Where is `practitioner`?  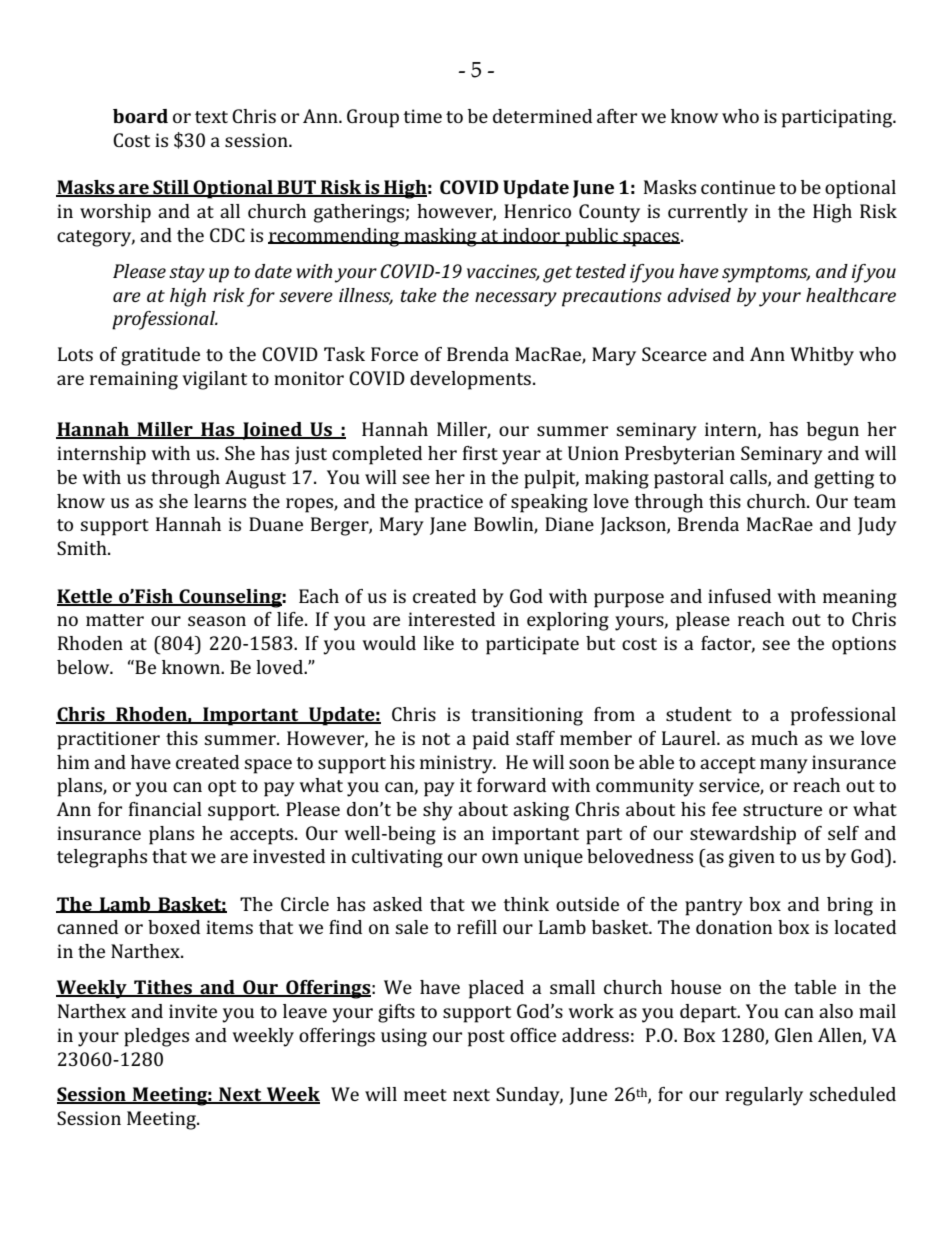 practitioner is located at coordinates (108, 740).
